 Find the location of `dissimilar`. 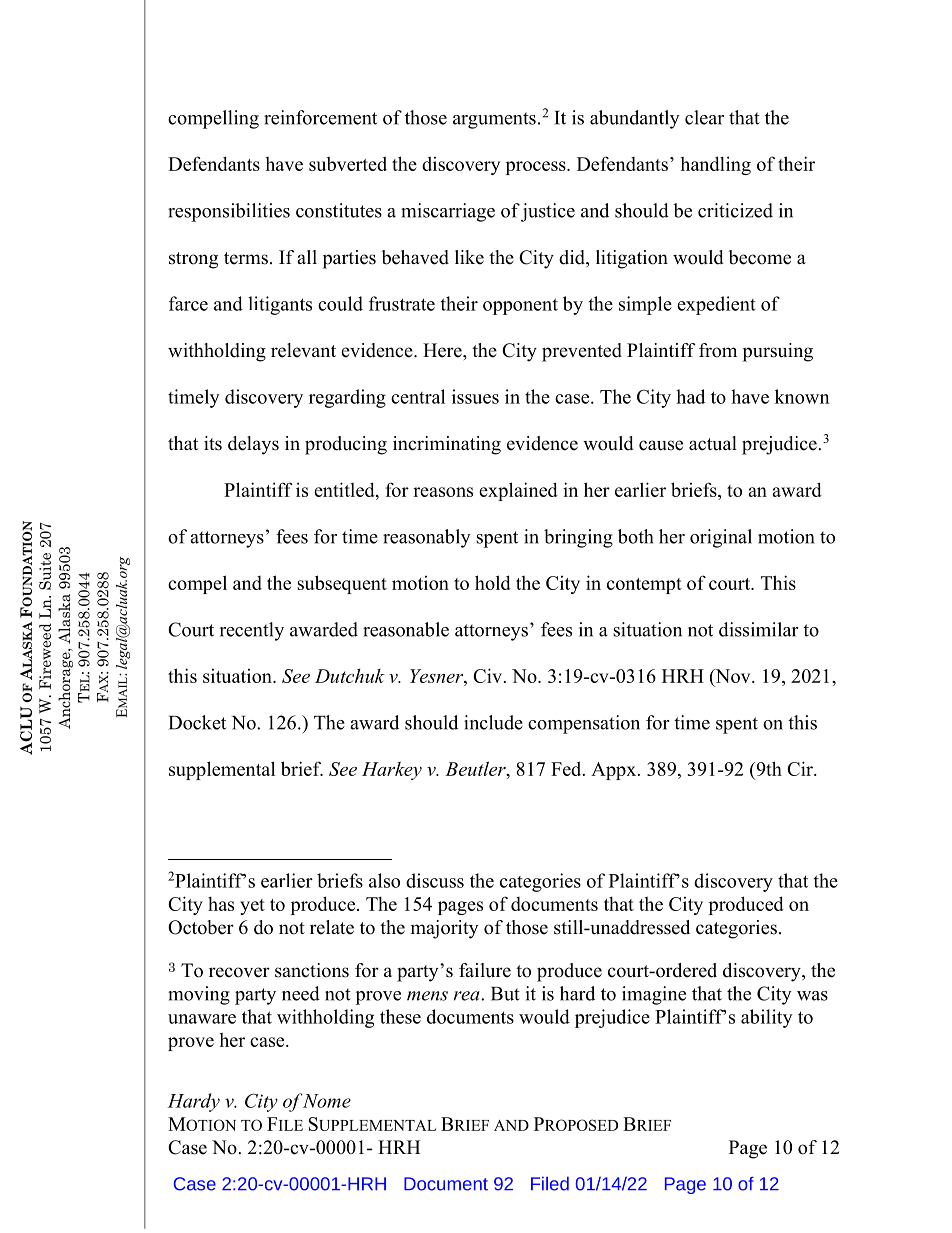

dissimilar is located at coordinates (759, 629).
